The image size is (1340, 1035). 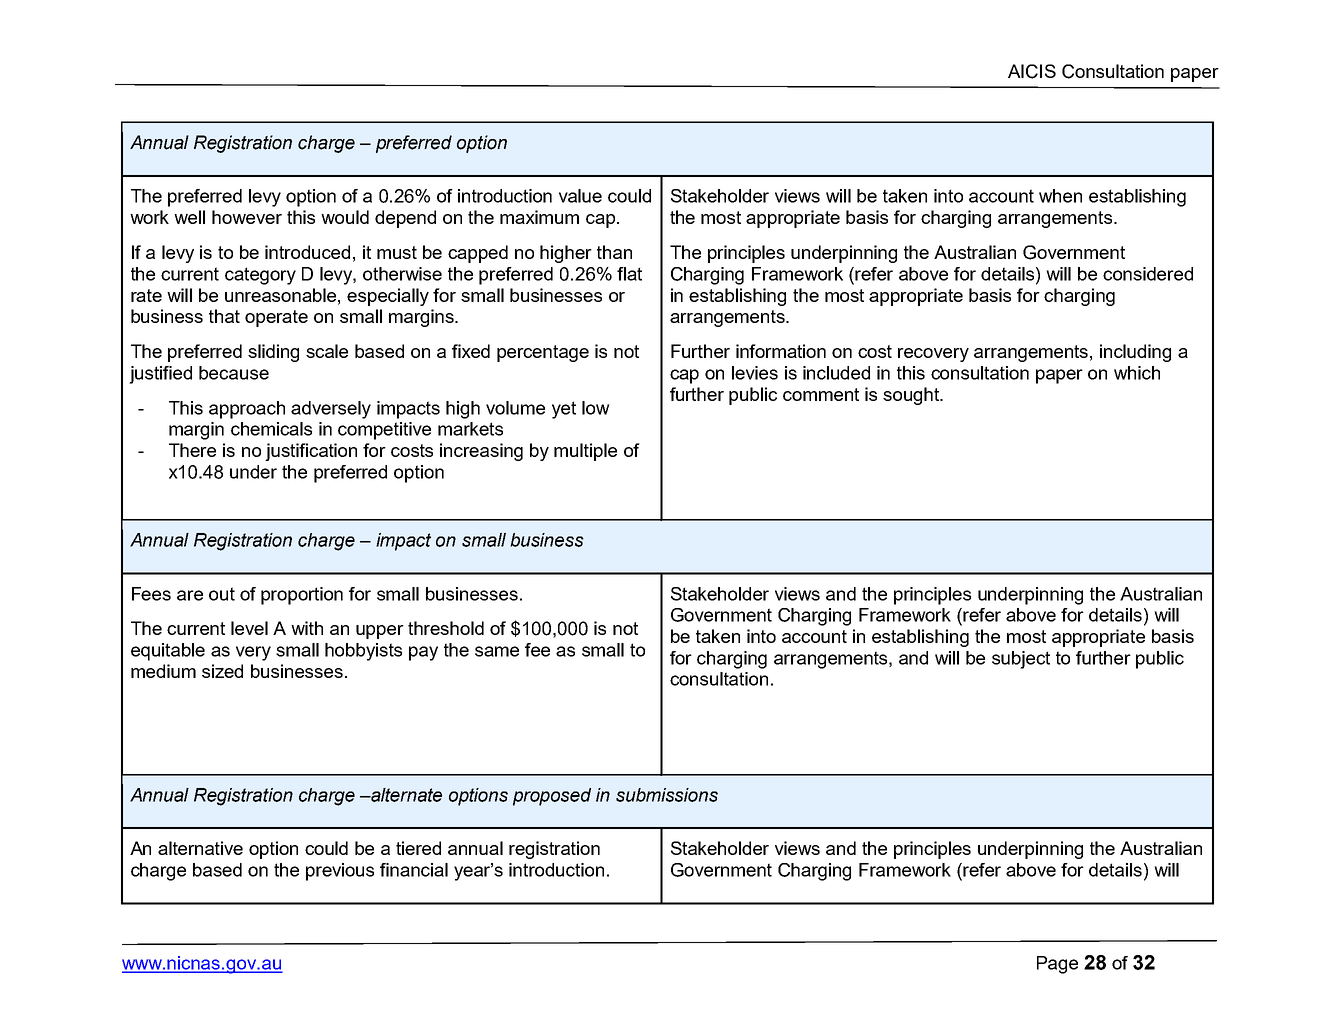 What do you see at coordinates (497, 651) in the document?
I see `same` at bounding box center [497, 651].
